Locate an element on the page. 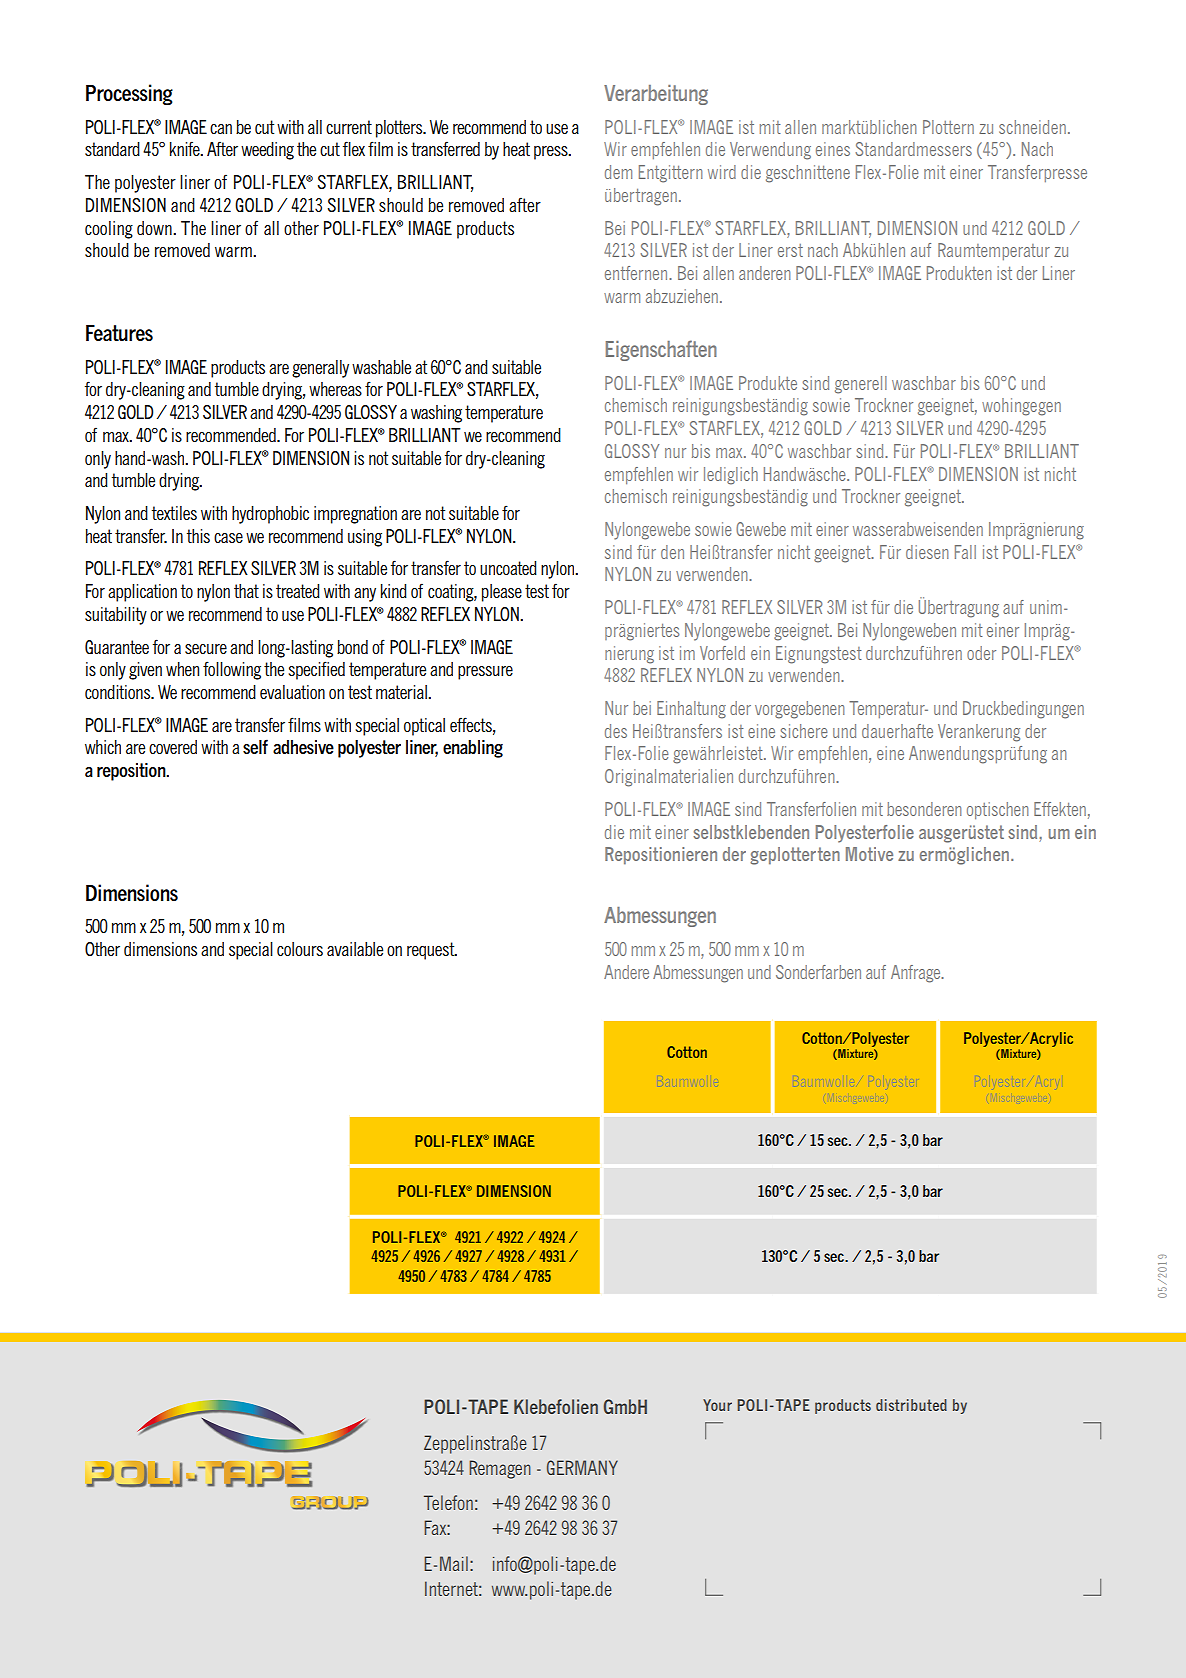 This image has width=1186, height=1678. wird is located at coordinates (722, 172).
